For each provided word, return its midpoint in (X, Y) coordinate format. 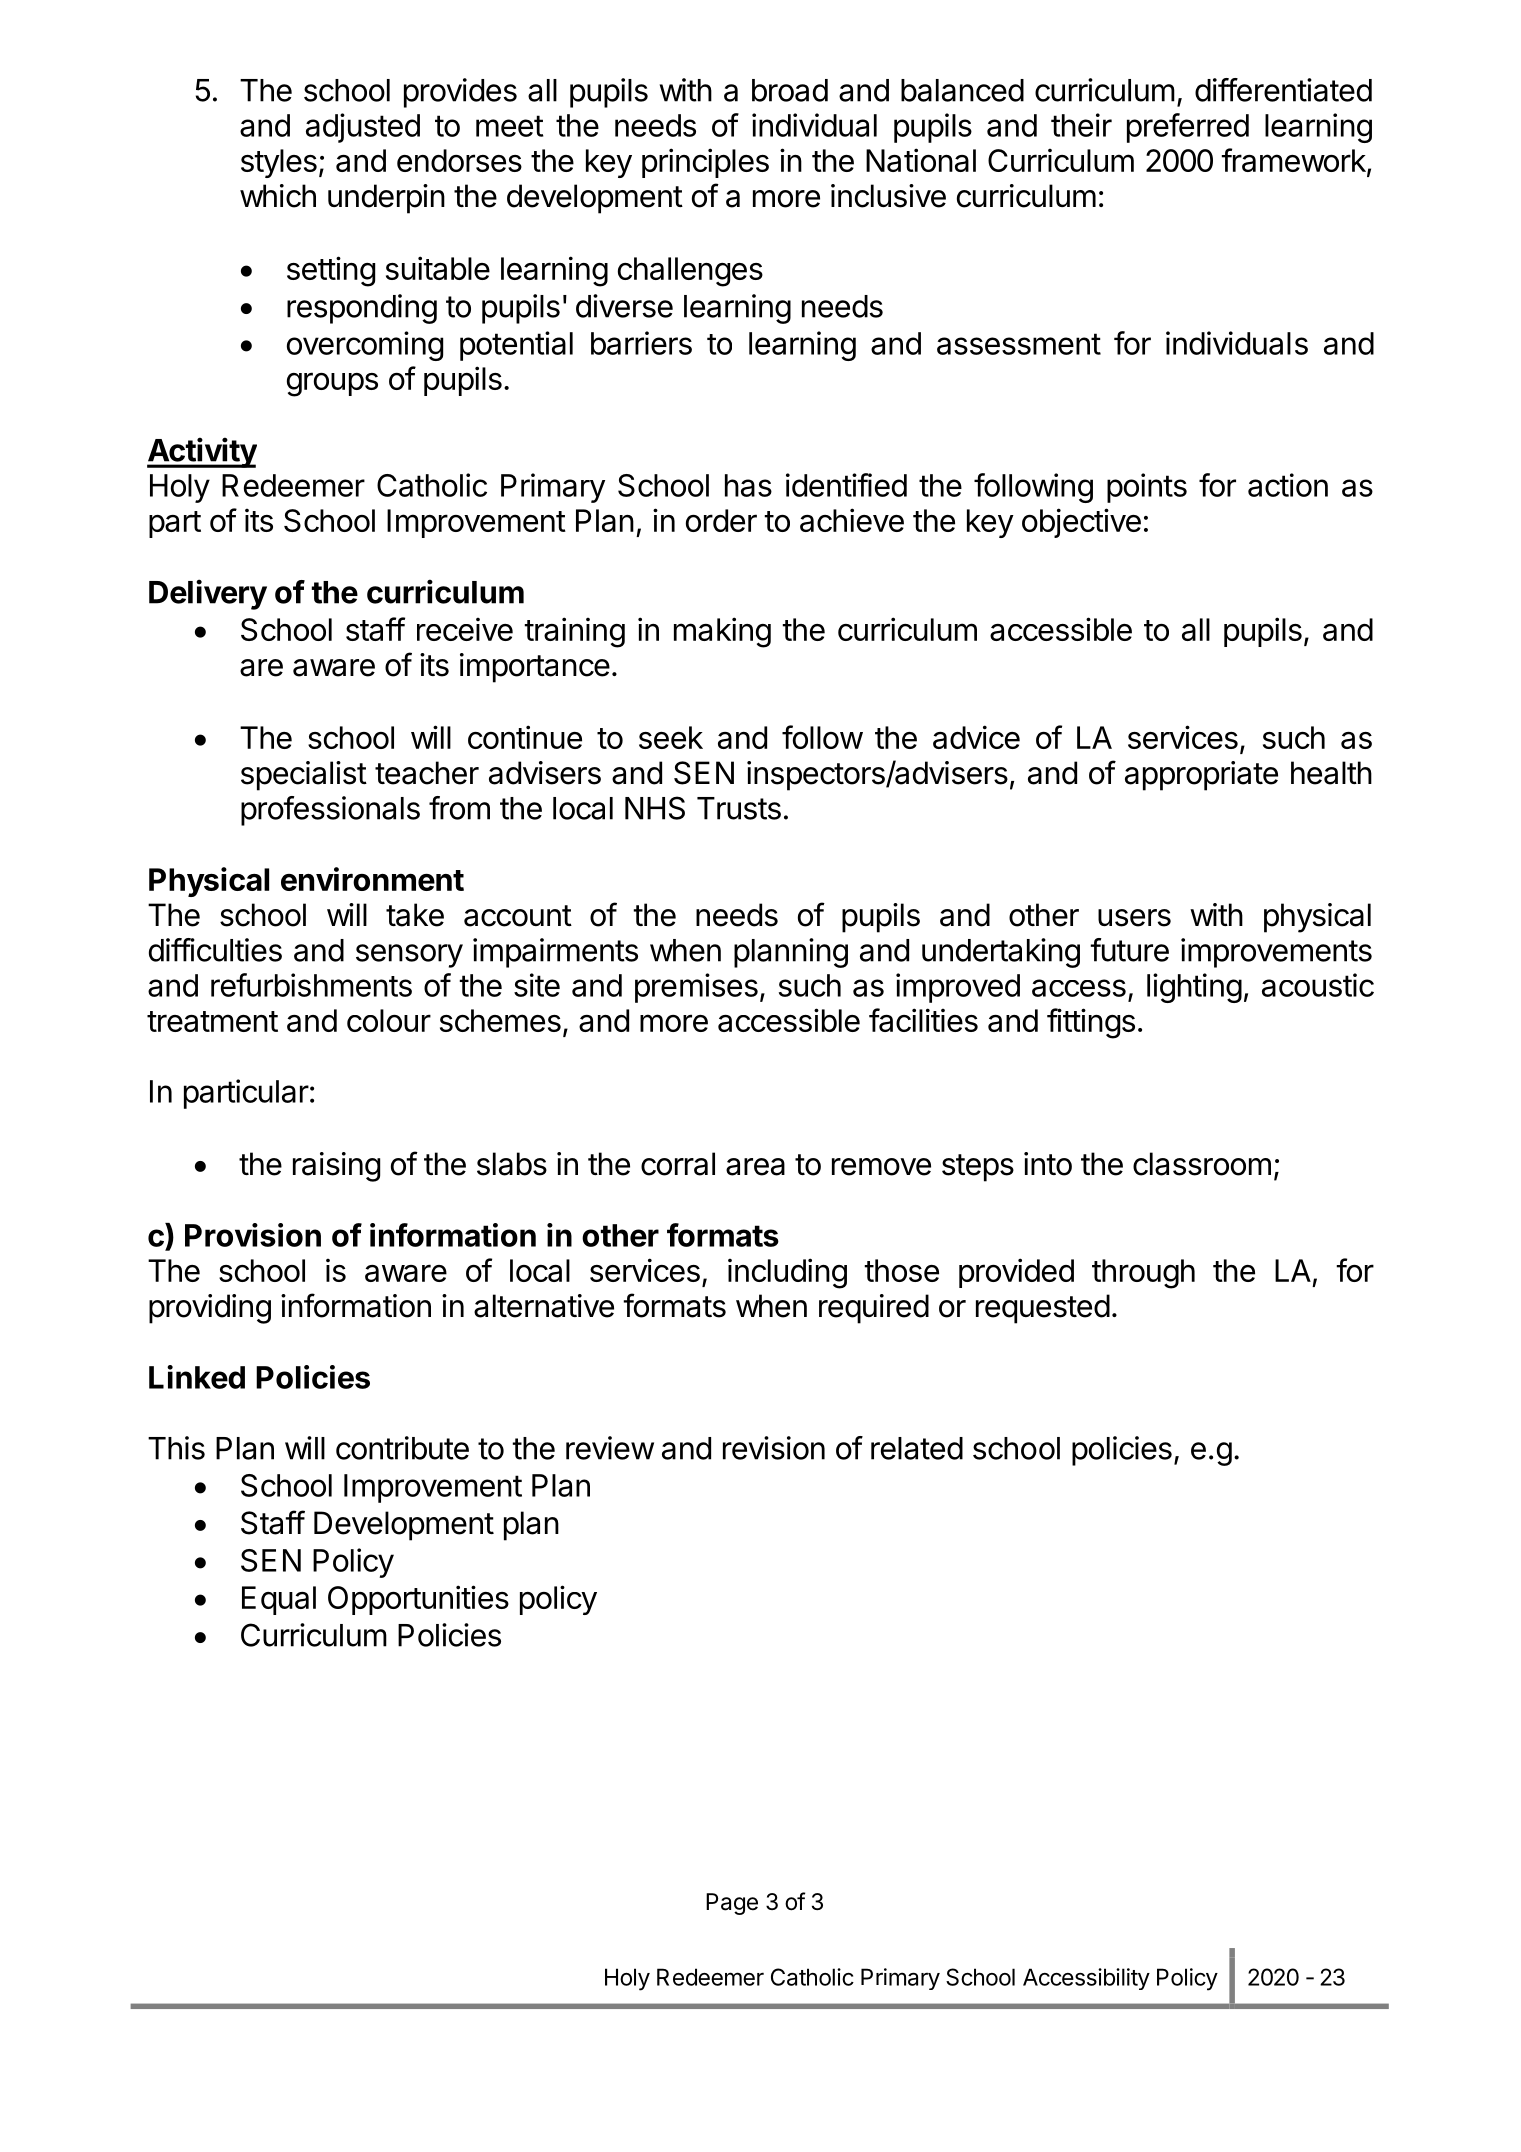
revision (774, 1448)
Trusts (739, 808)
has (748, 485)
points (1147, 488)
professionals (330, 811)
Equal (279, 1600)
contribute (402, 1448)
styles (279, 163)
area (755, 1167)
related (917, 1448)
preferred (1188, 128)
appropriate (1201, 776)
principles (705, 163)
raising (336, 1167)
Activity (202, 452)
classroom (1202, 1164)
